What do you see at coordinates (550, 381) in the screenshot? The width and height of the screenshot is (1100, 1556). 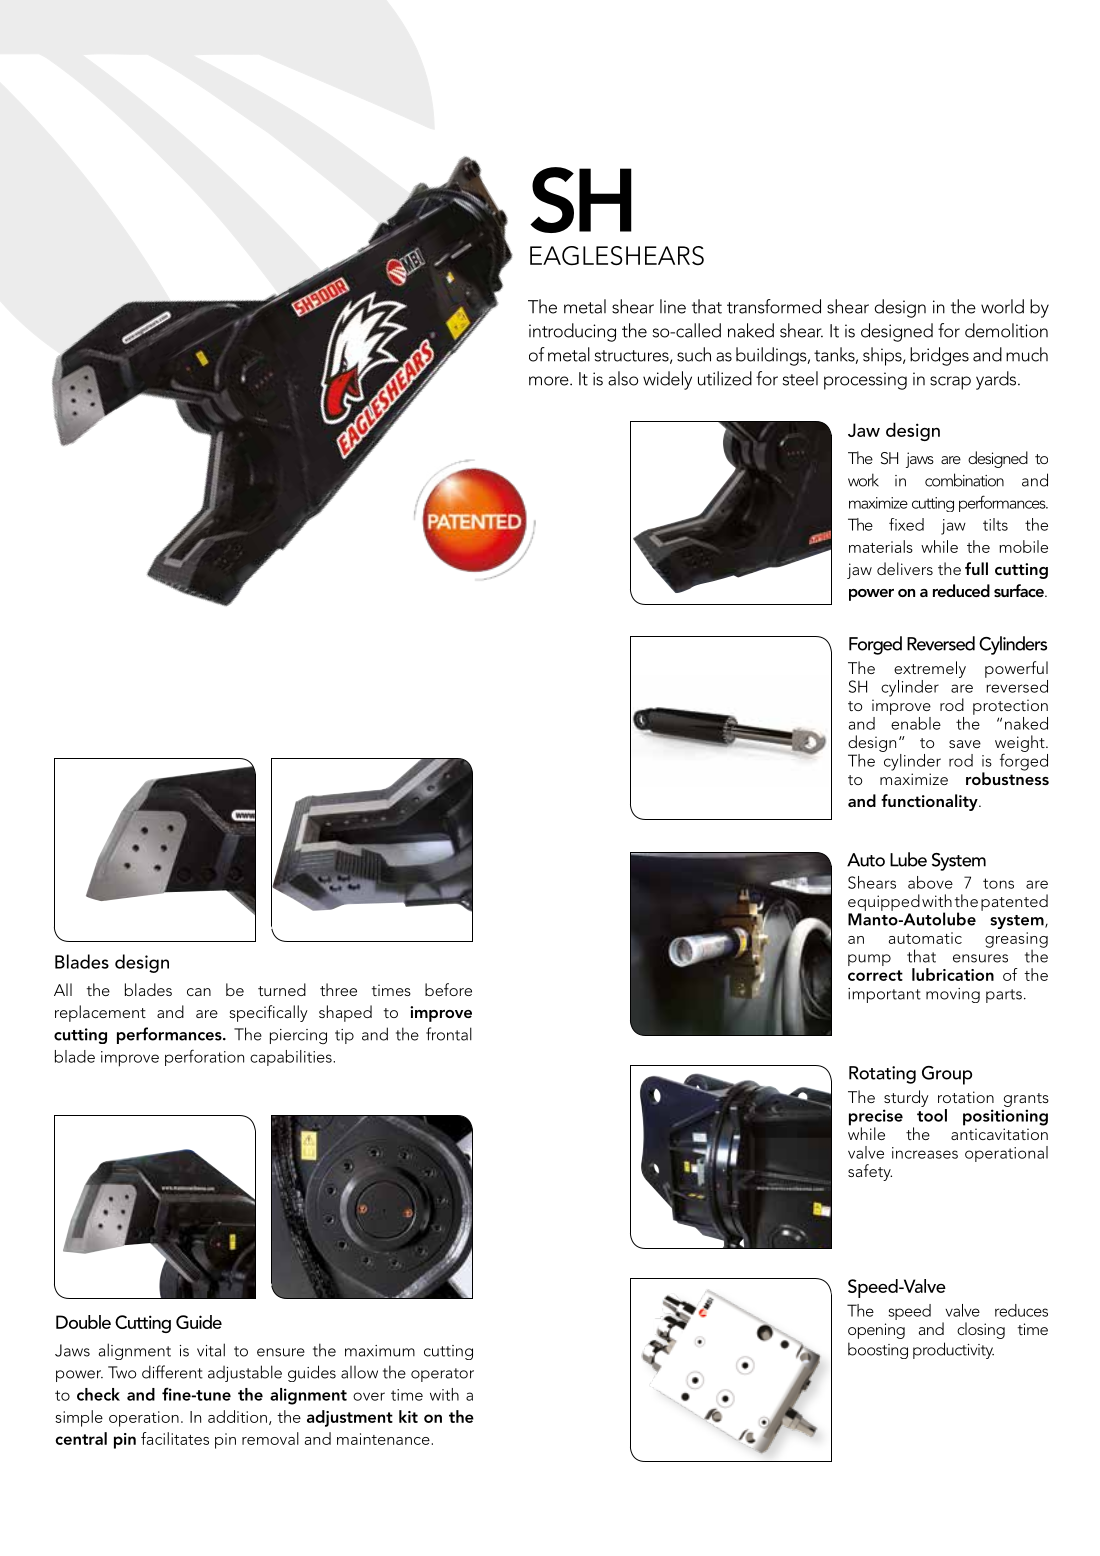 I see `more` at bounding box center [550, 381].
